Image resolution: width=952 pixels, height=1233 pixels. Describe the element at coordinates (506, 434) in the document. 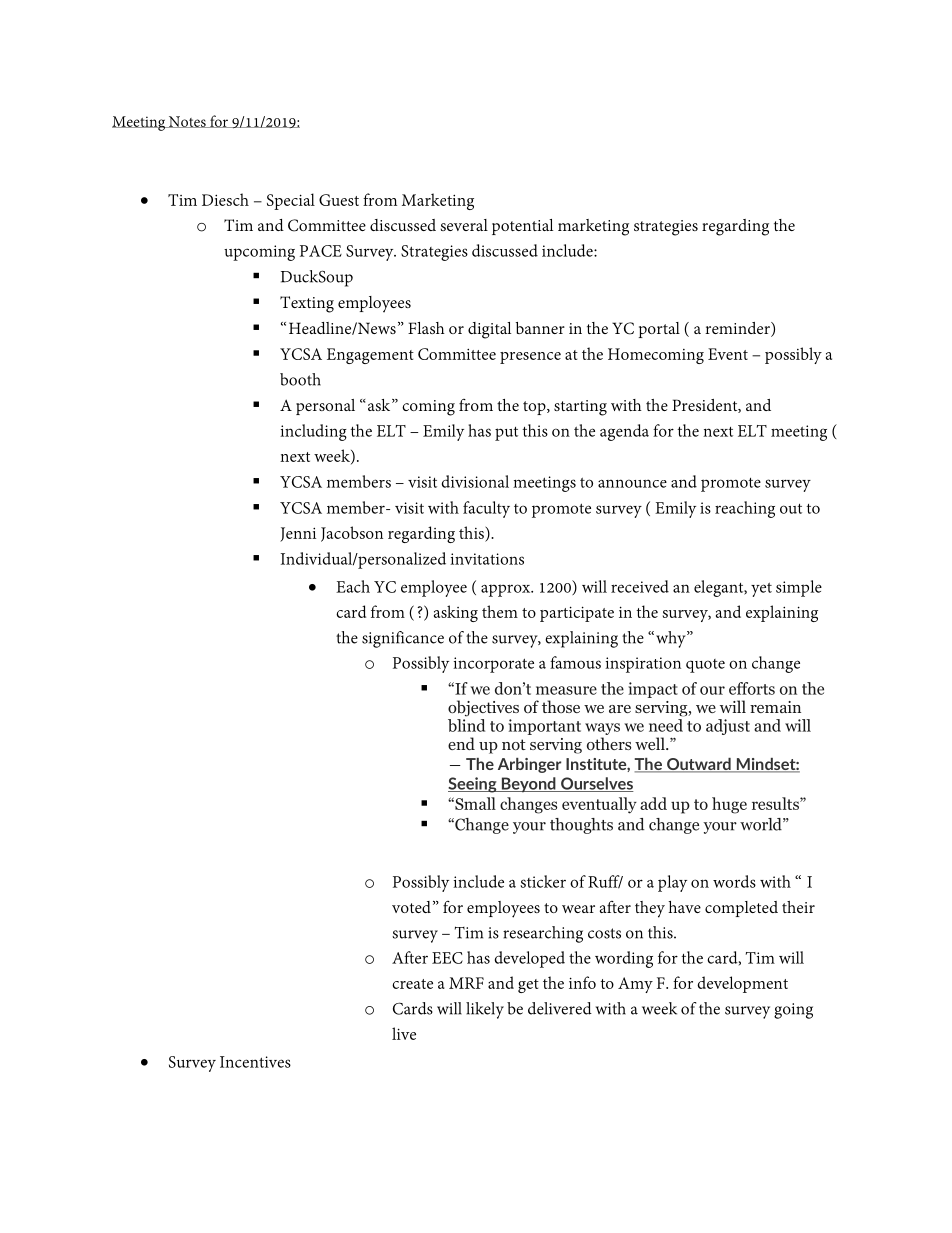

I see `put` at that location.
